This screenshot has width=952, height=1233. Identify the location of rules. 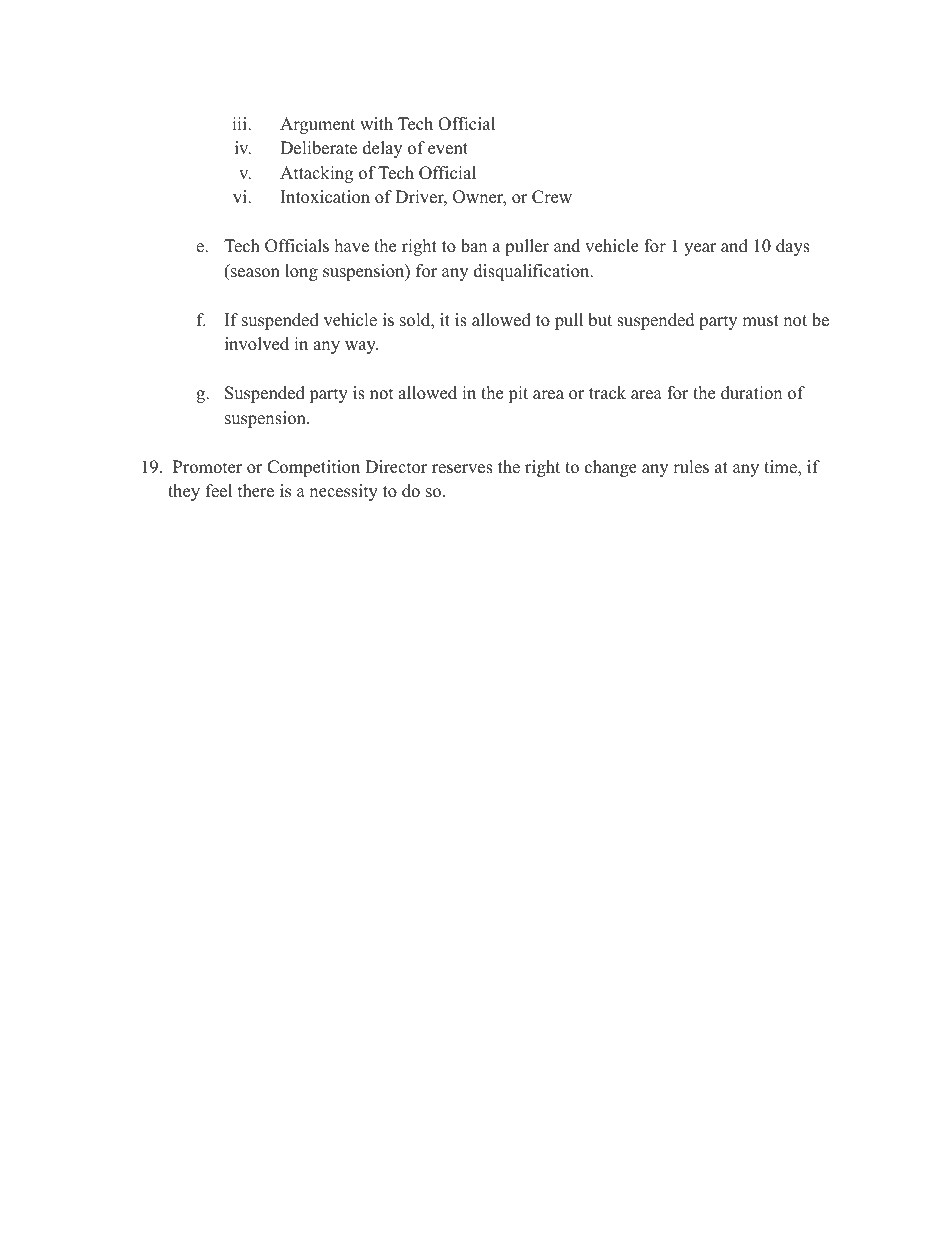
(691, 467).
